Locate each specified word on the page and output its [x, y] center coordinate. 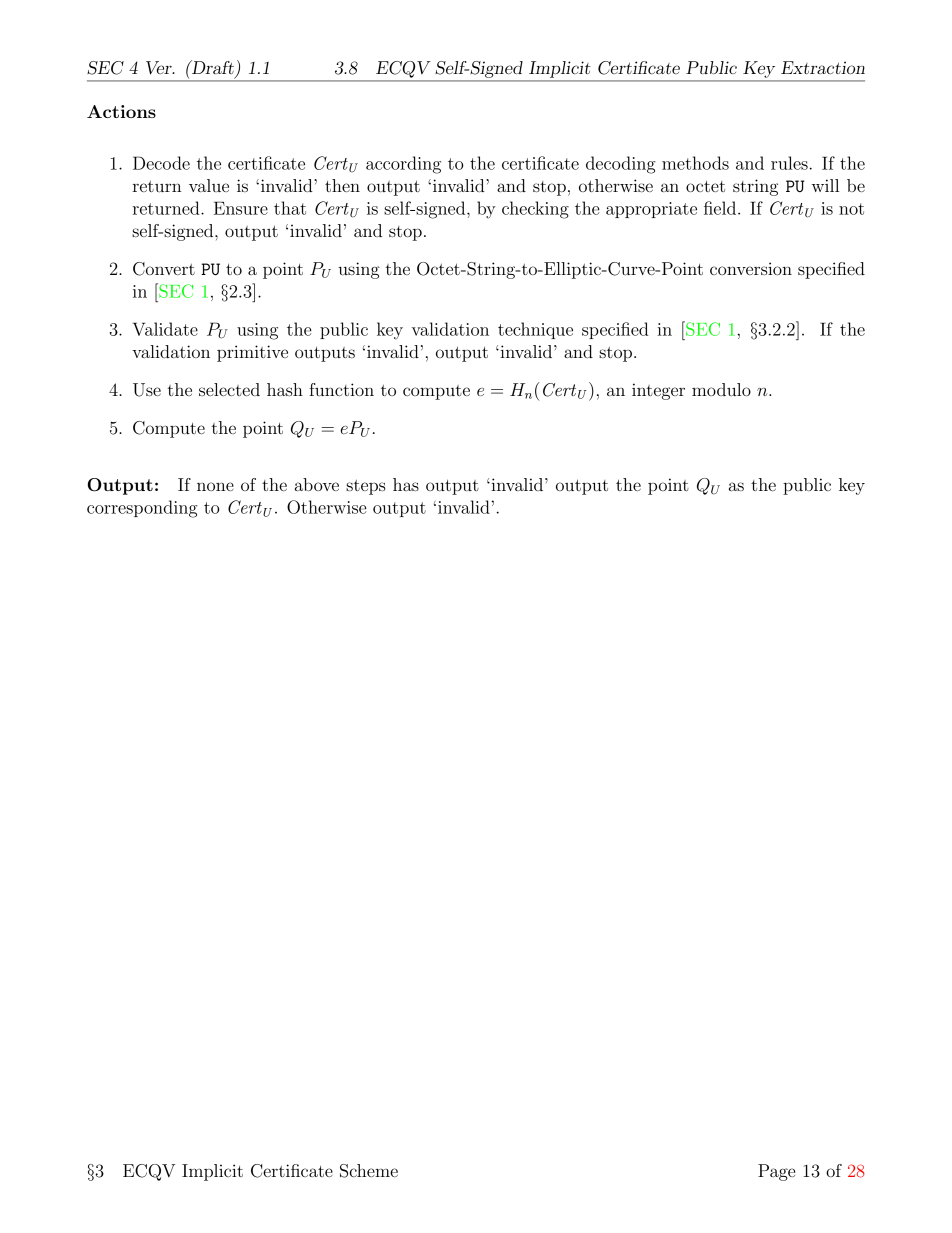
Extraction [823, 67]
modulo [721, 389]
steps [366, 487]
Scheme [369, 1171]
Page [776, 1172]
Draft [212, 67]
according [403, 165]
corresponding [142, 509]
